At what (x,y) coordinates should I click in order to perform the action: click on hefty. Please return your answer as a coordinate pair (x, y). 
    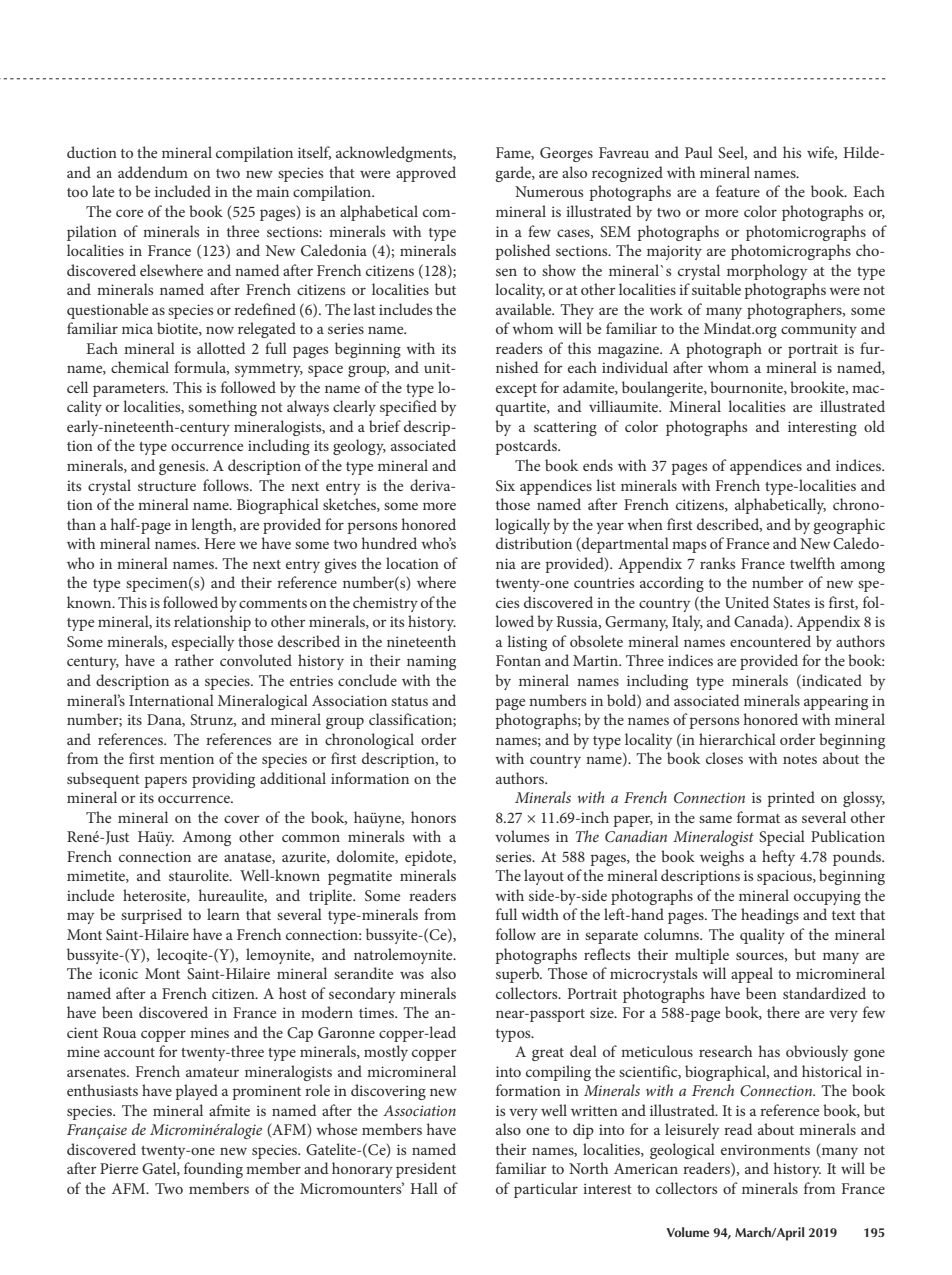
    Looking at the image, I should click on (778, 858).
